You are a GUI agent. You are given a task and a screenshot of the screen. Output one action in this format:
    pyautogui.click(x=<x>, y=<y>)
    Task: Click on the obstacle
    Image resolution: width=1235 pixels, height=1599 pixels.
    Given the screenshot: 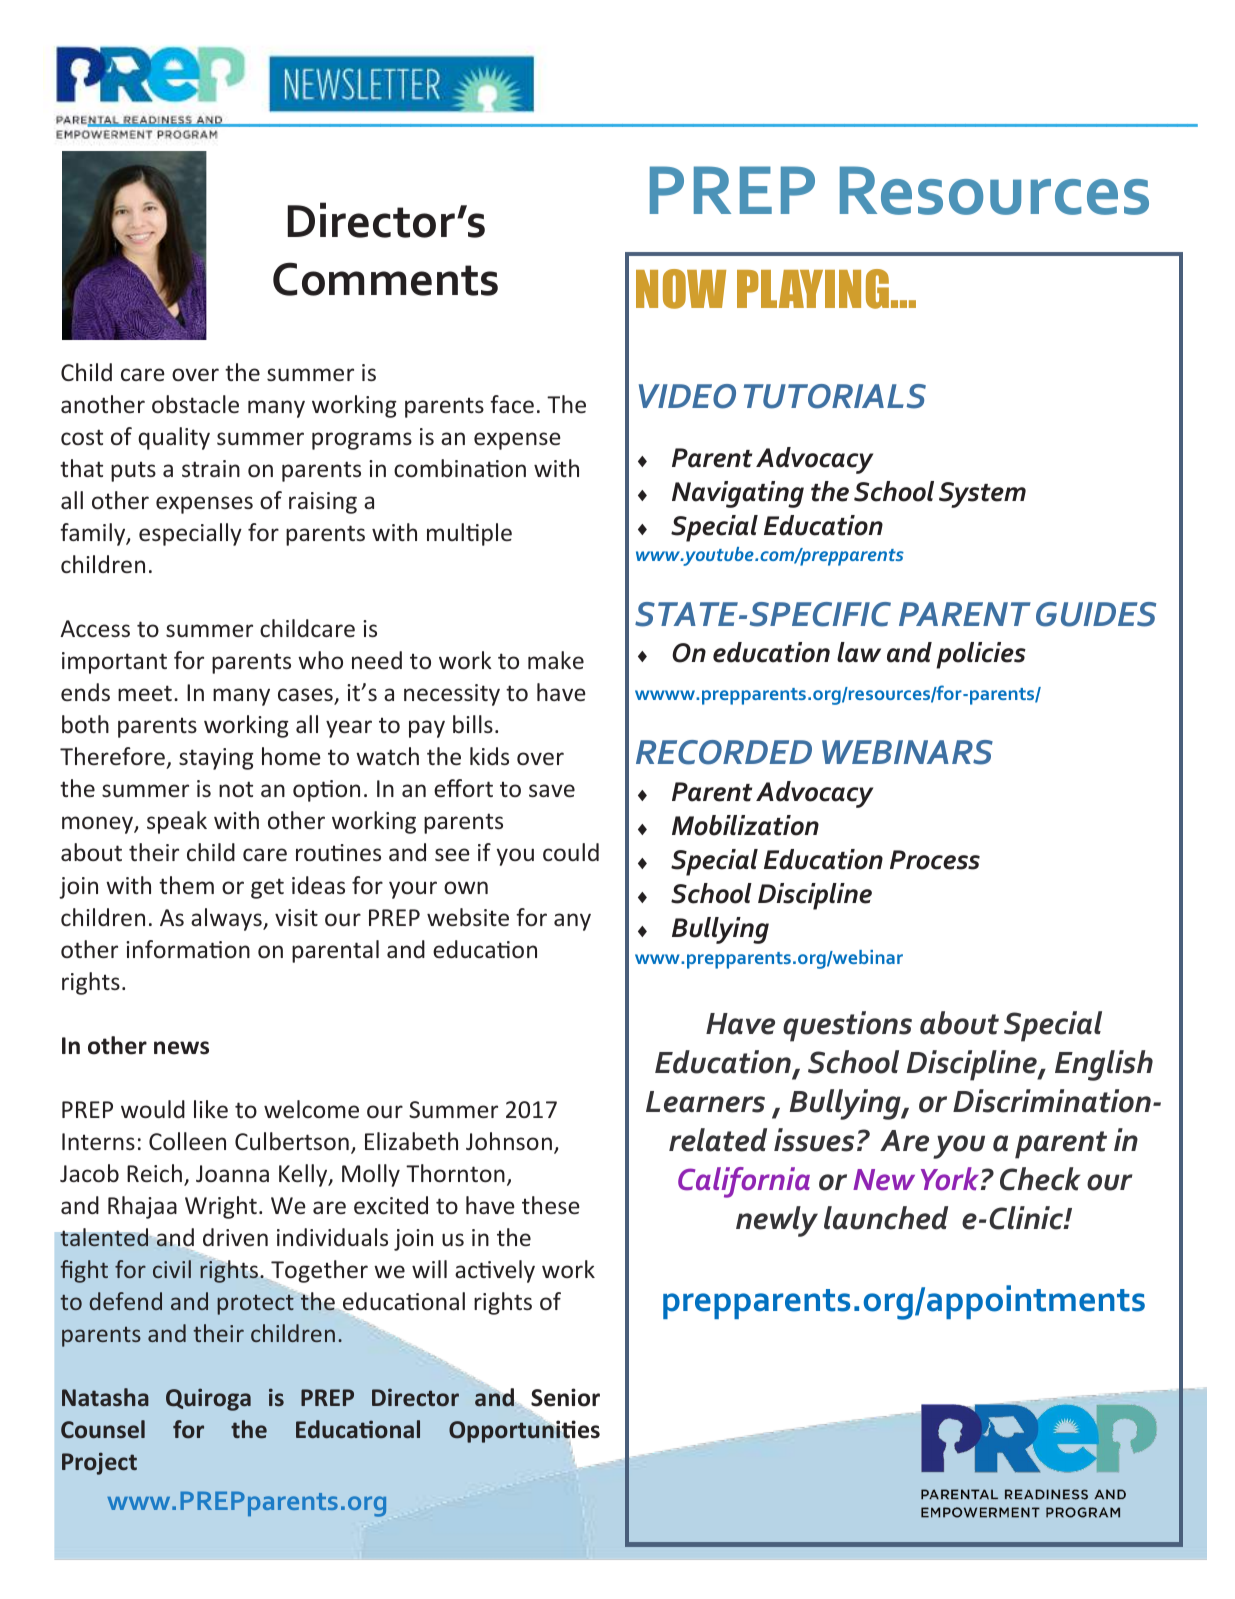 What is the action you would take?
    pyautogui.click(x=195, y=404)
